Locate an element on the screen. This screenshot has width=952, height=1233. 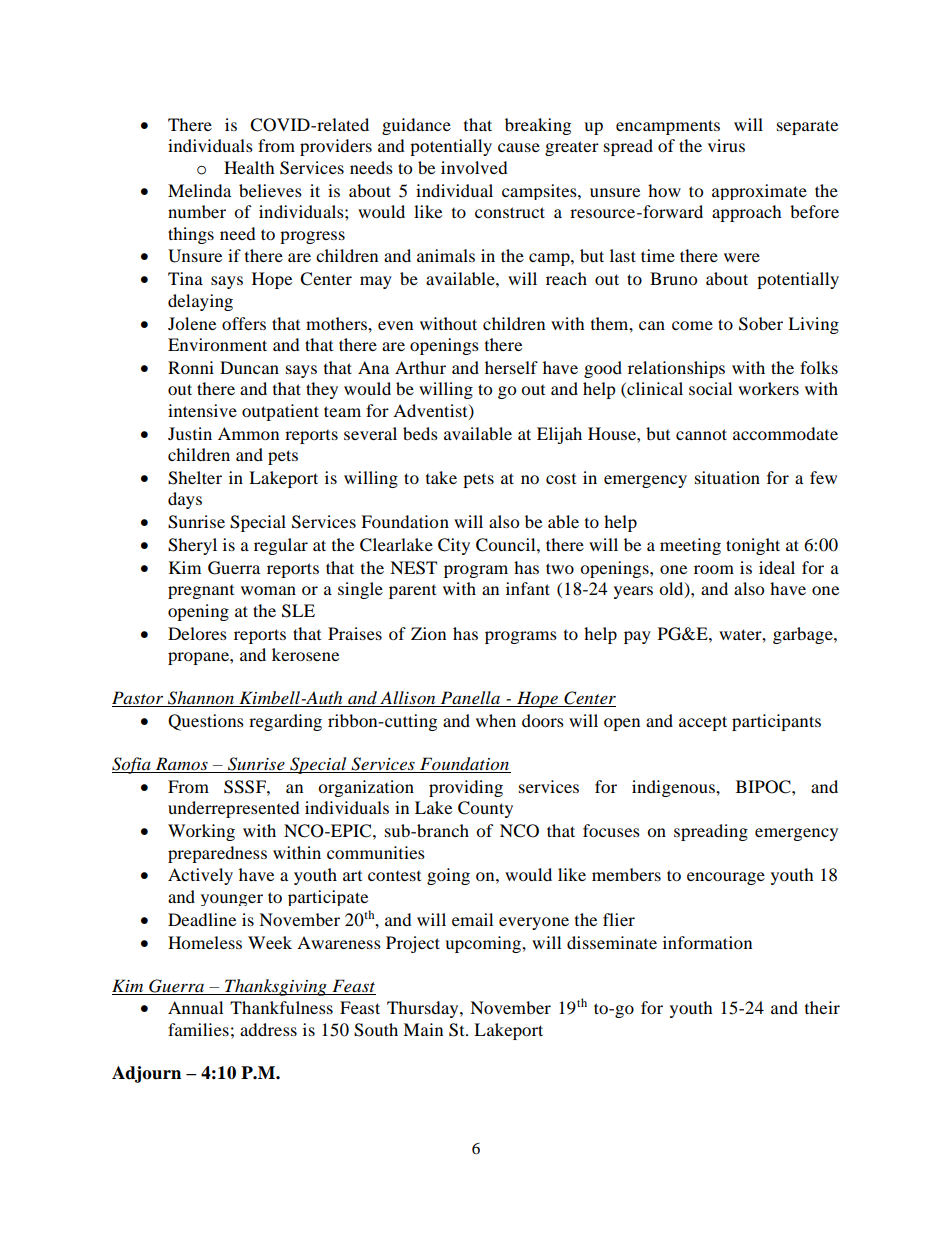
Jolene is located at coordinates (192, 323).
